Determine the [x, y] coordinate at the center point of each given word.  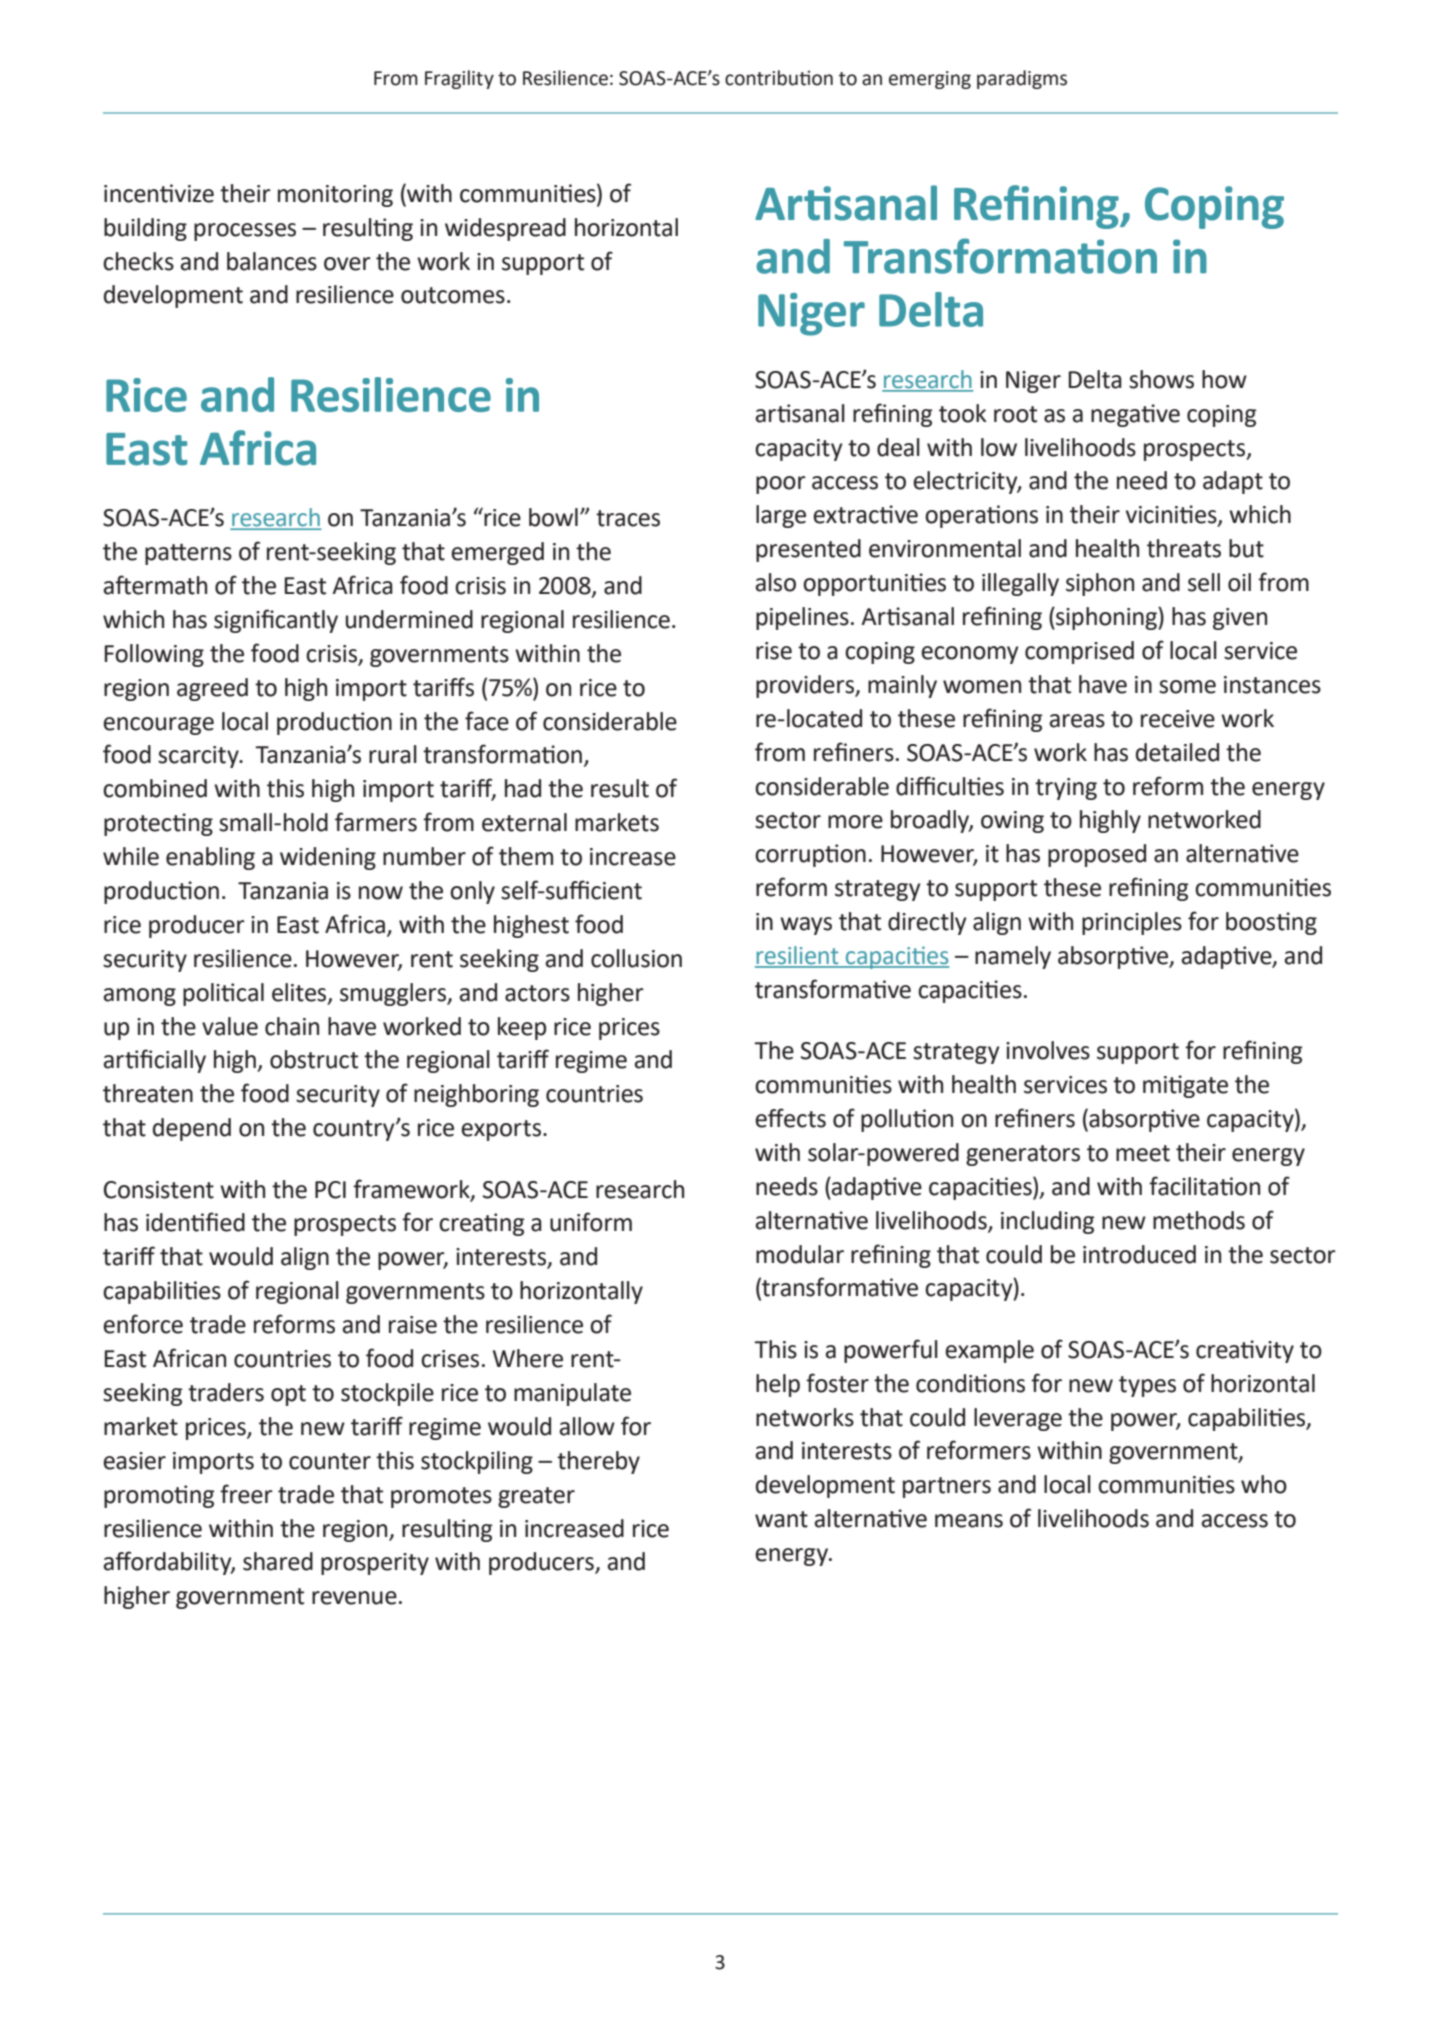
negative [1135, 415]
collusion [636, 958]
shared [278, 1561]
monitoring [335, 196]
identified [195, 1222]
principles [1132, 923]
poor [781, 485]
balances [272, 261]
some [1187, 687]
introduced [1139, 1254]
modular [800, 1254]
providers [806, 686]
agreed [212, 689]
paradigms [1022, 79]
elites [300, 993]
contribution [779, 78]
